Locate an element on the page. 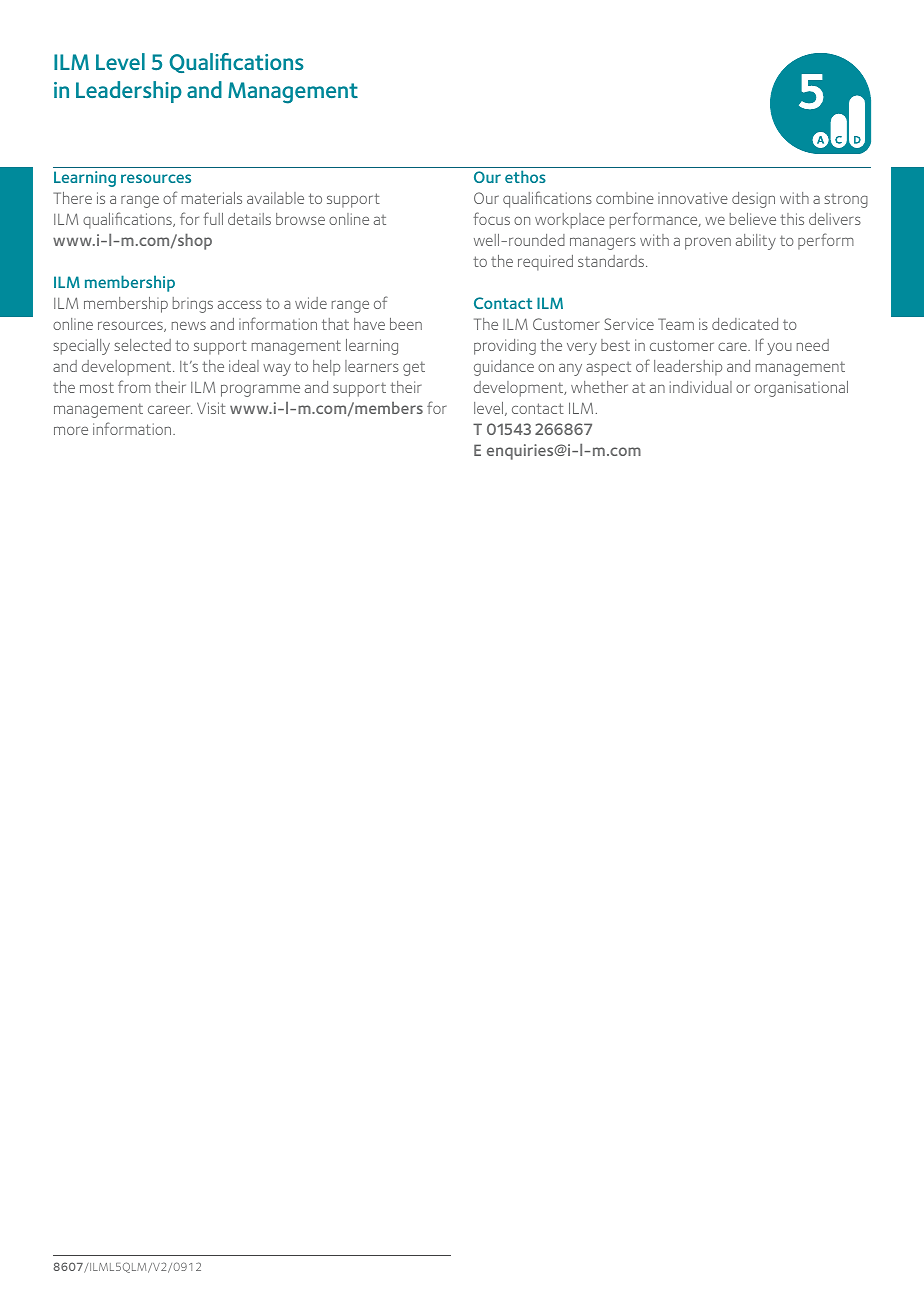  ability is located at coordinates (756, 242).
